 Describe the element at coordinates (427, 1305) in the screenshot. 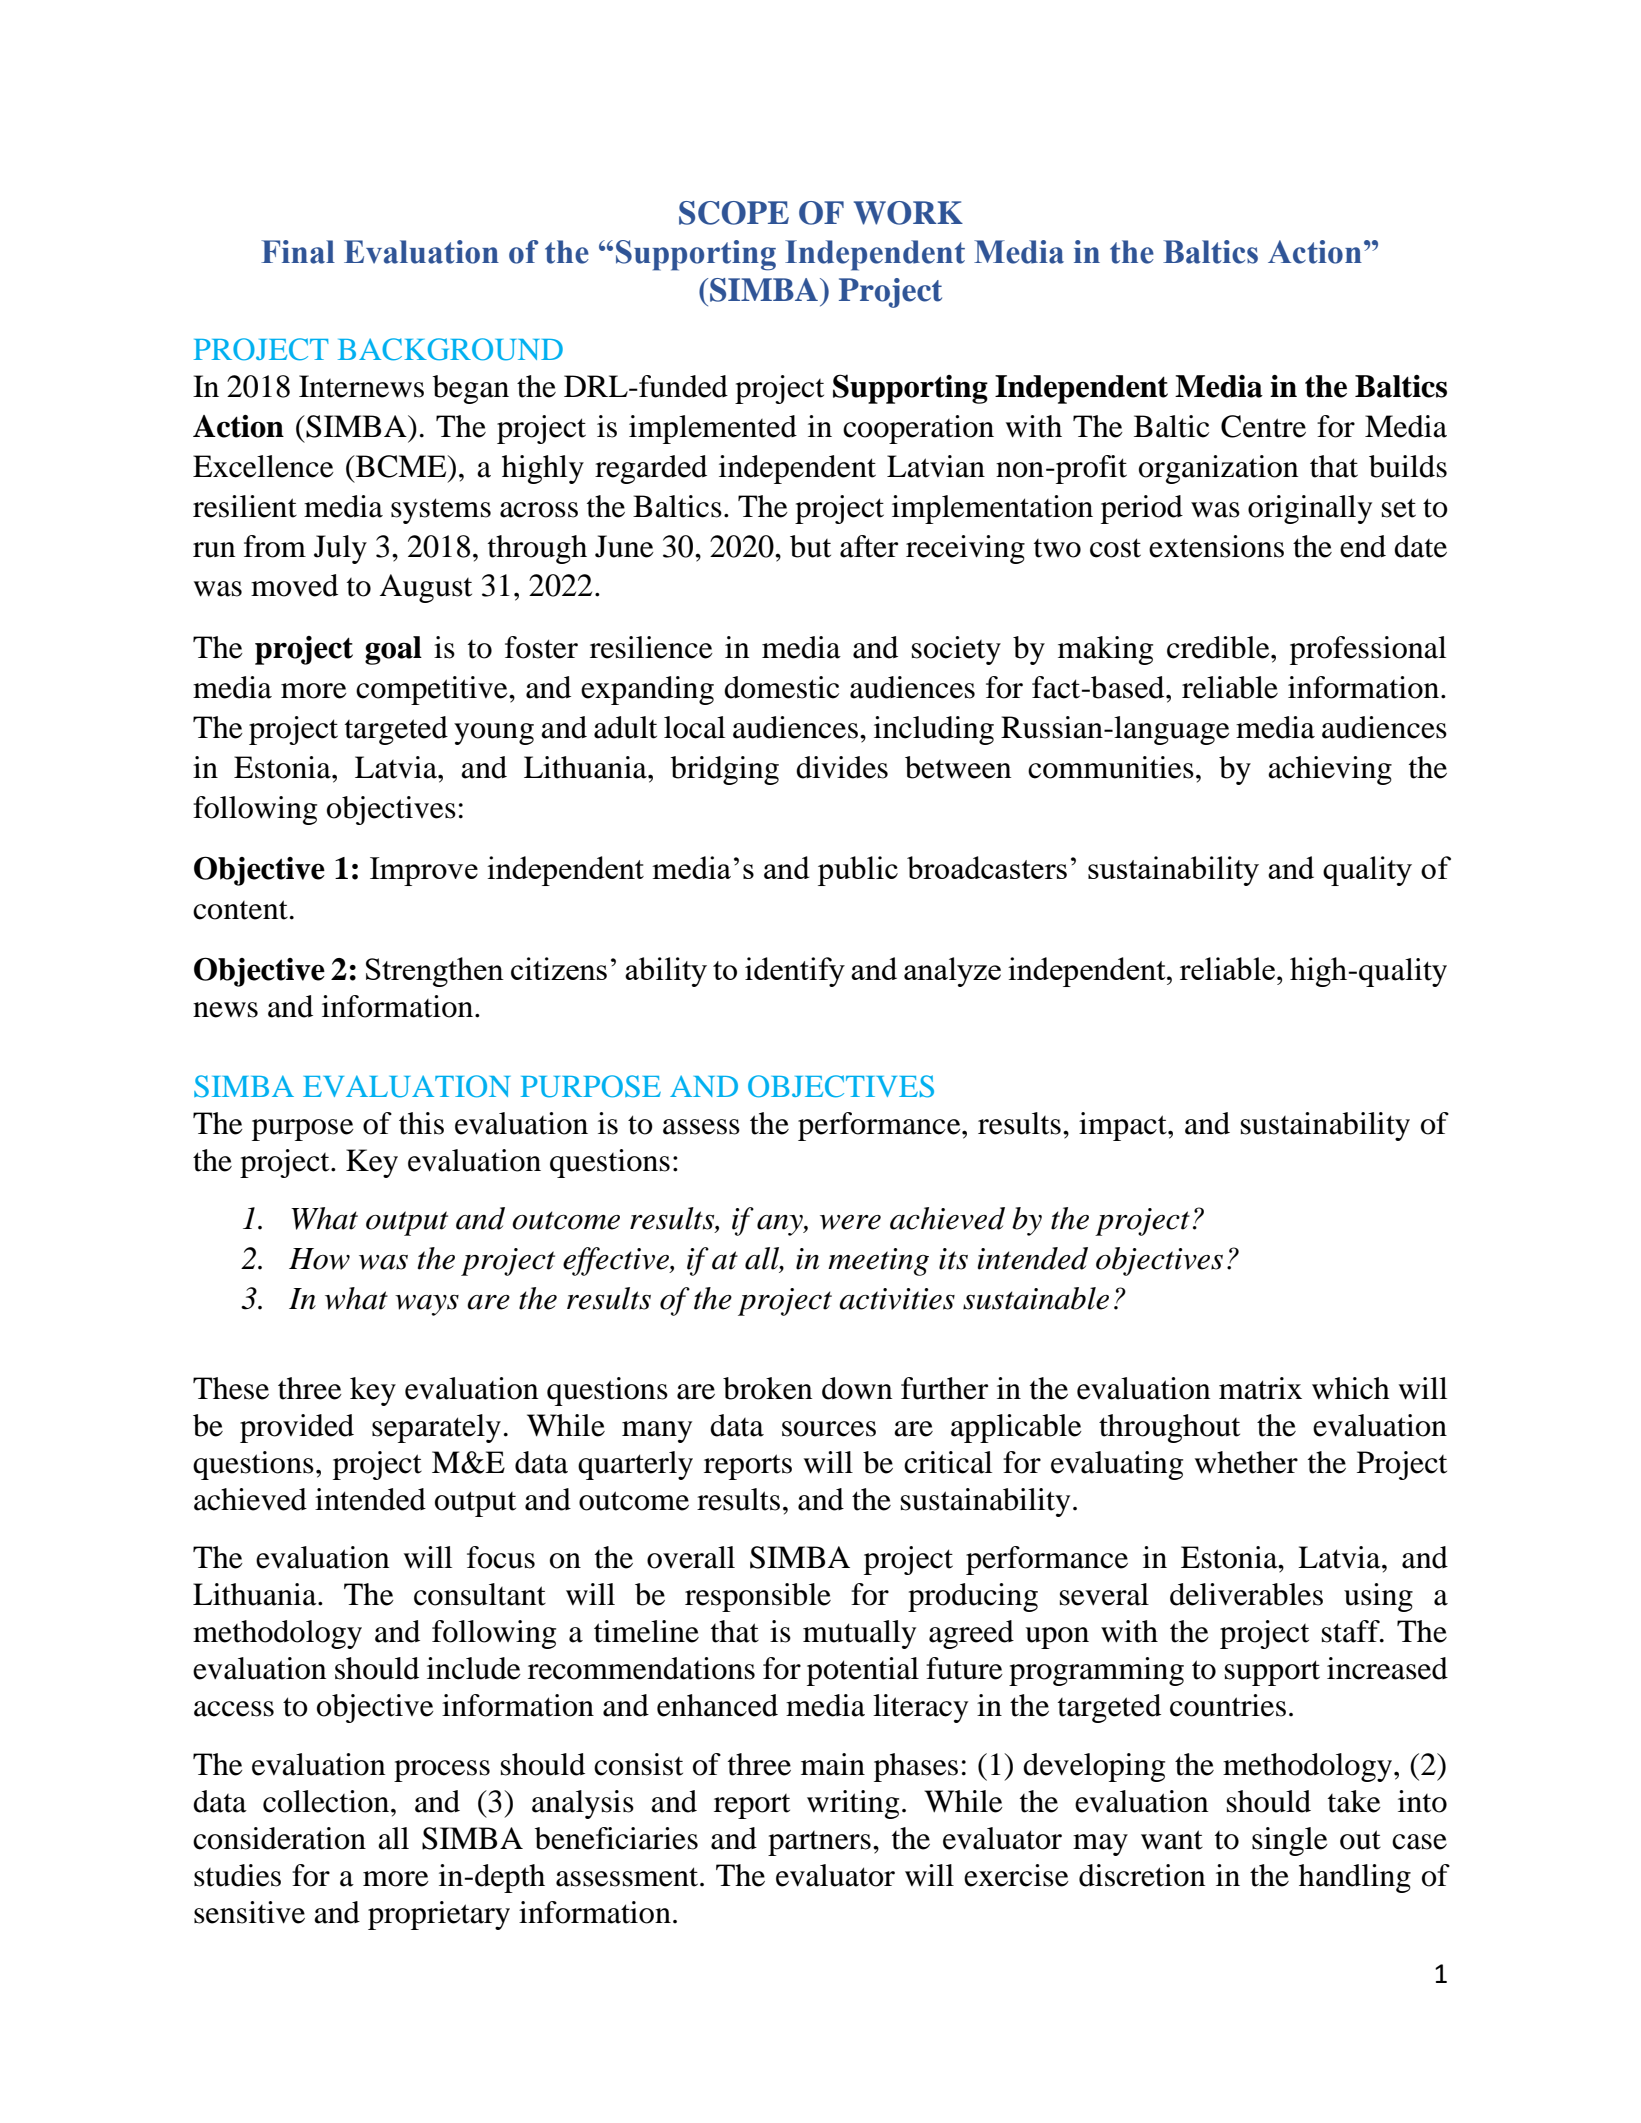

I see `ways` at that location.
